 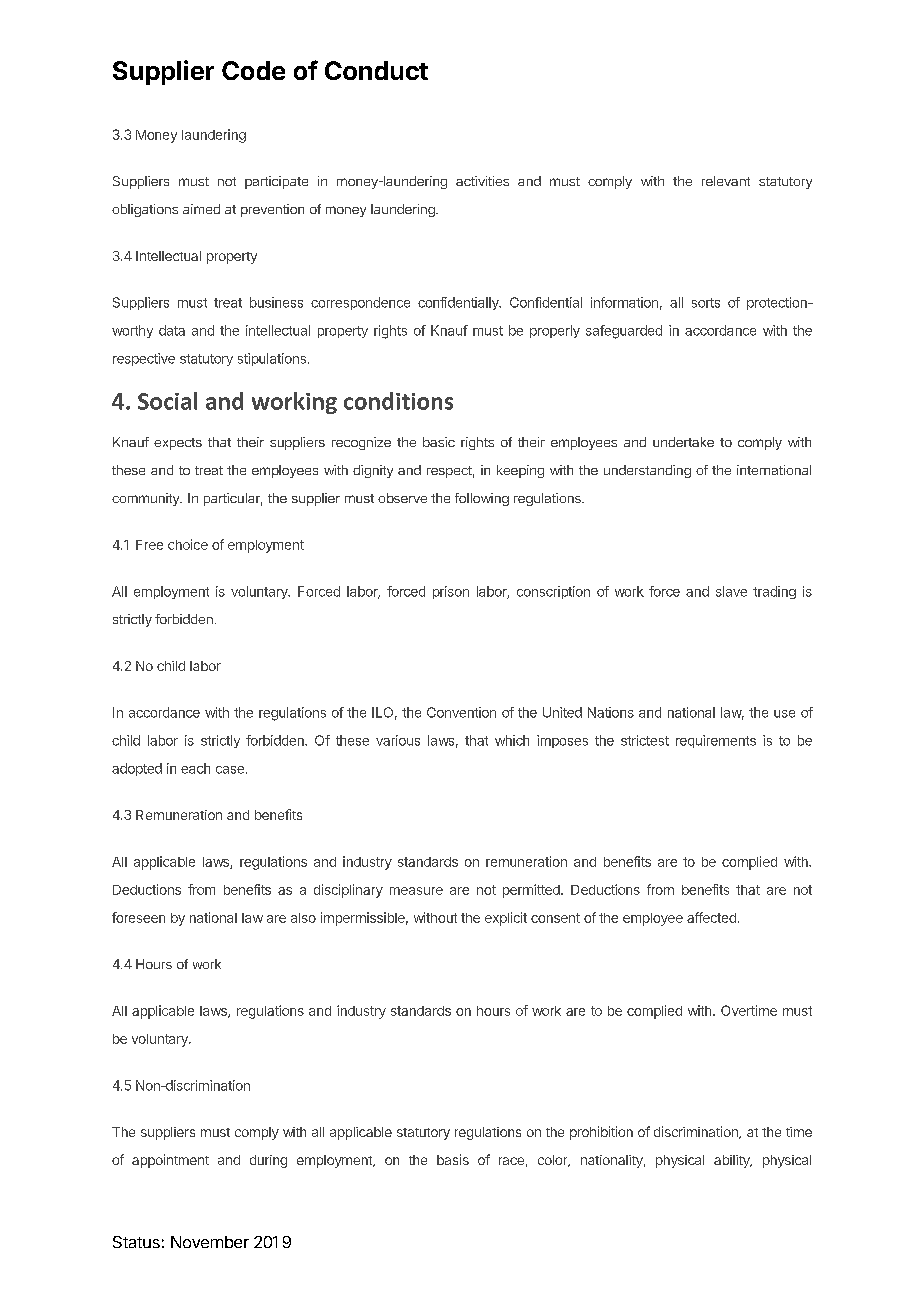 What do you see at coordinates (726, 181) in the image?
I see `relevant` at bounding box center [726, 181].
